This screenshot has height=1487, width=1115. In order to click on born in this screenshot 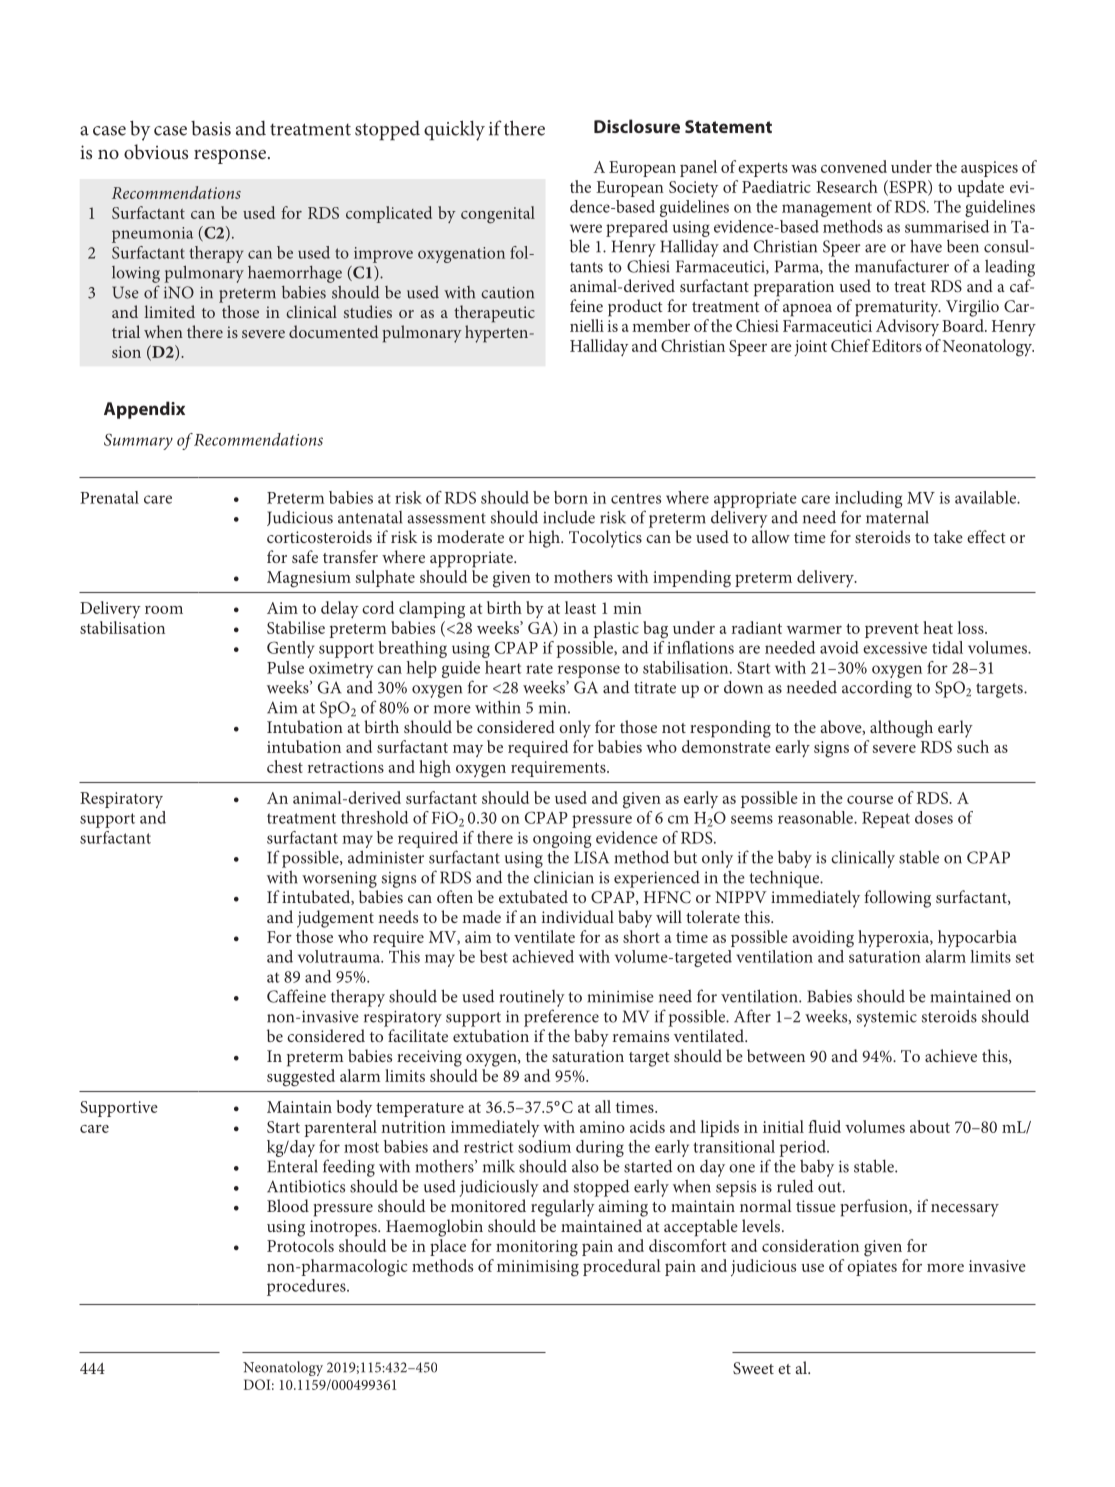, I will do `click(571, 497)`.
